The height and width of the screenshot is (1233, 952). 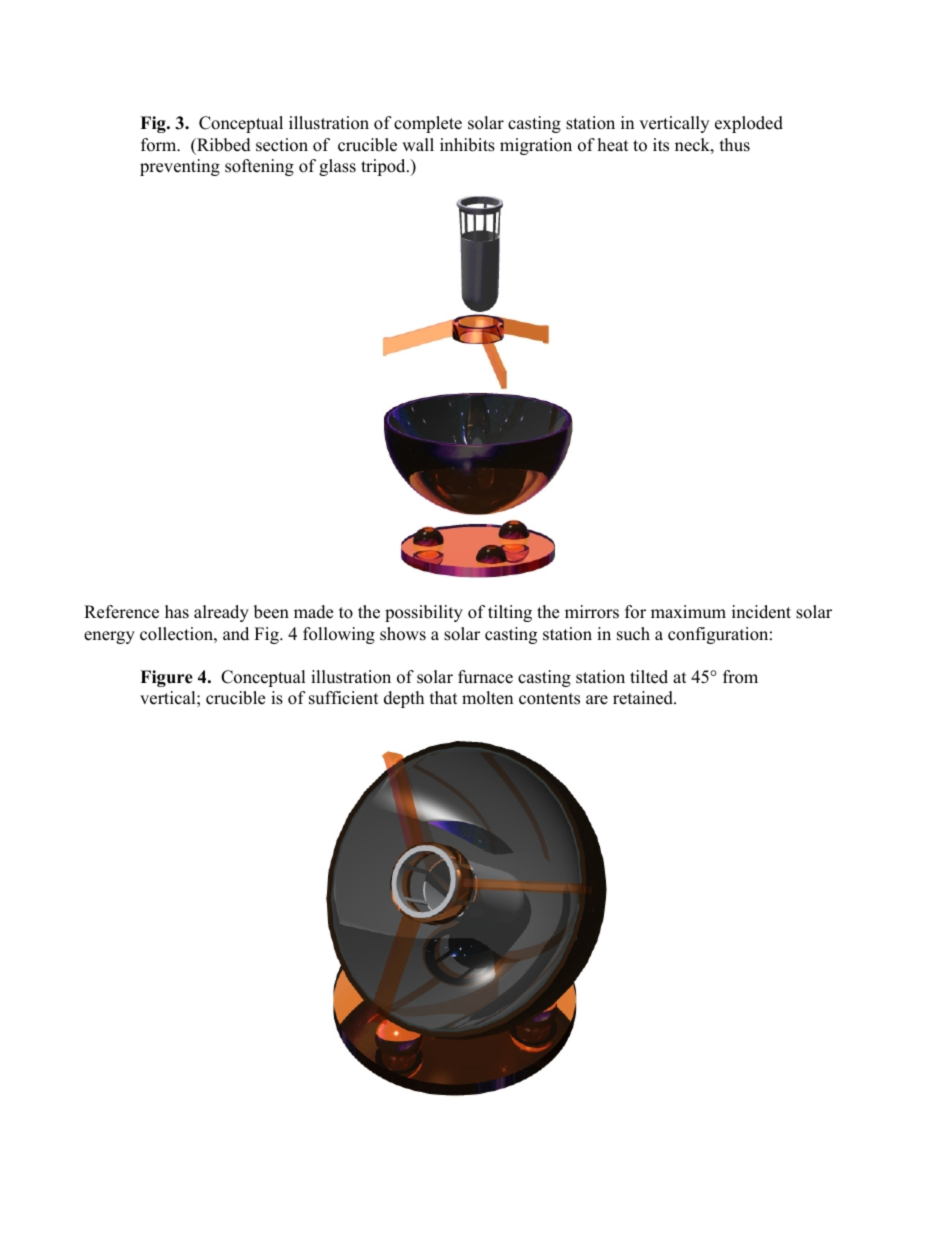 I want to click on wall, so click(x=418, y=144).
